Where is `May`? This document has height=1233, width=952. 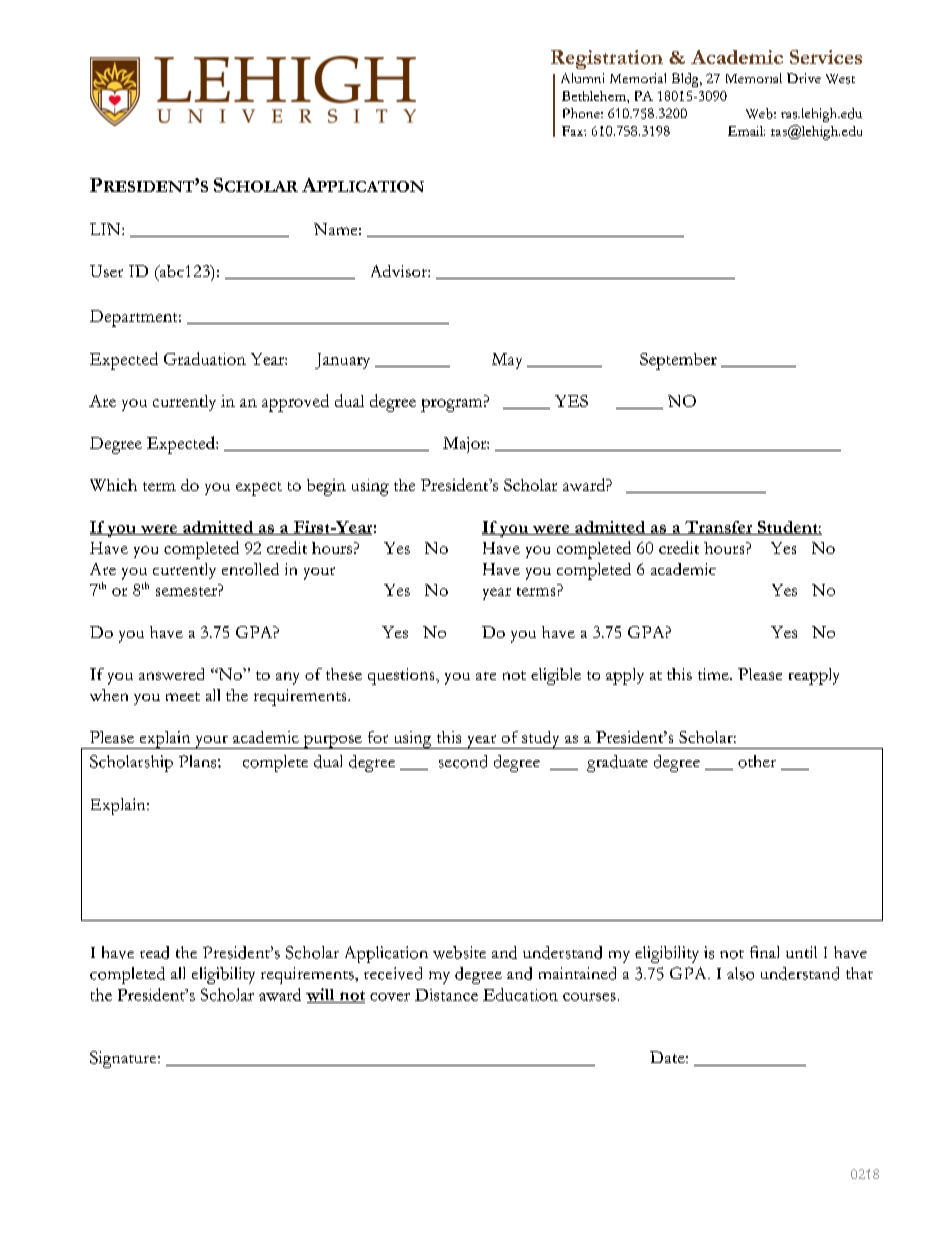 May is located at coordinates (507, 361).
